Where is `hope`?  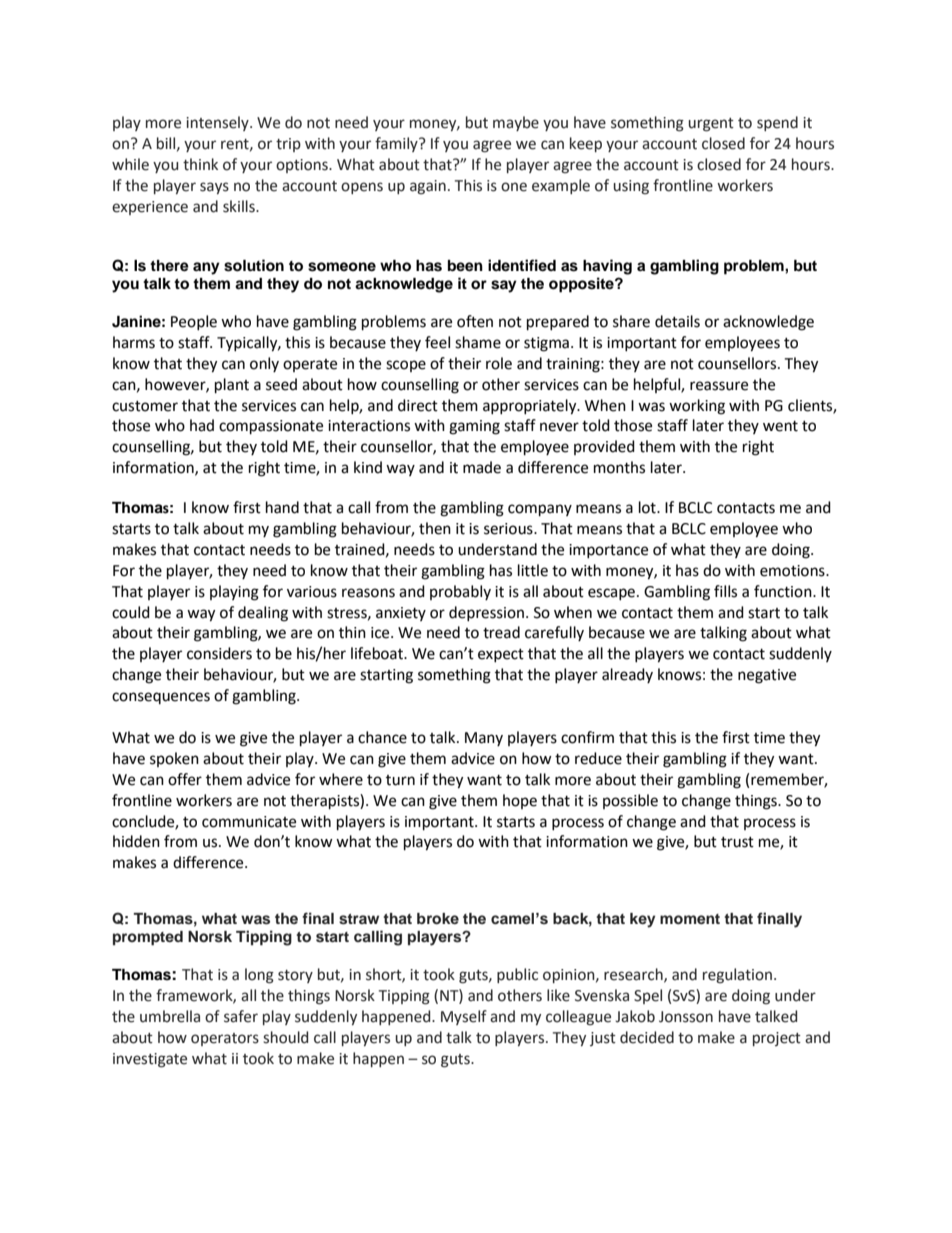 hope is located at coordinates (520, 801).
